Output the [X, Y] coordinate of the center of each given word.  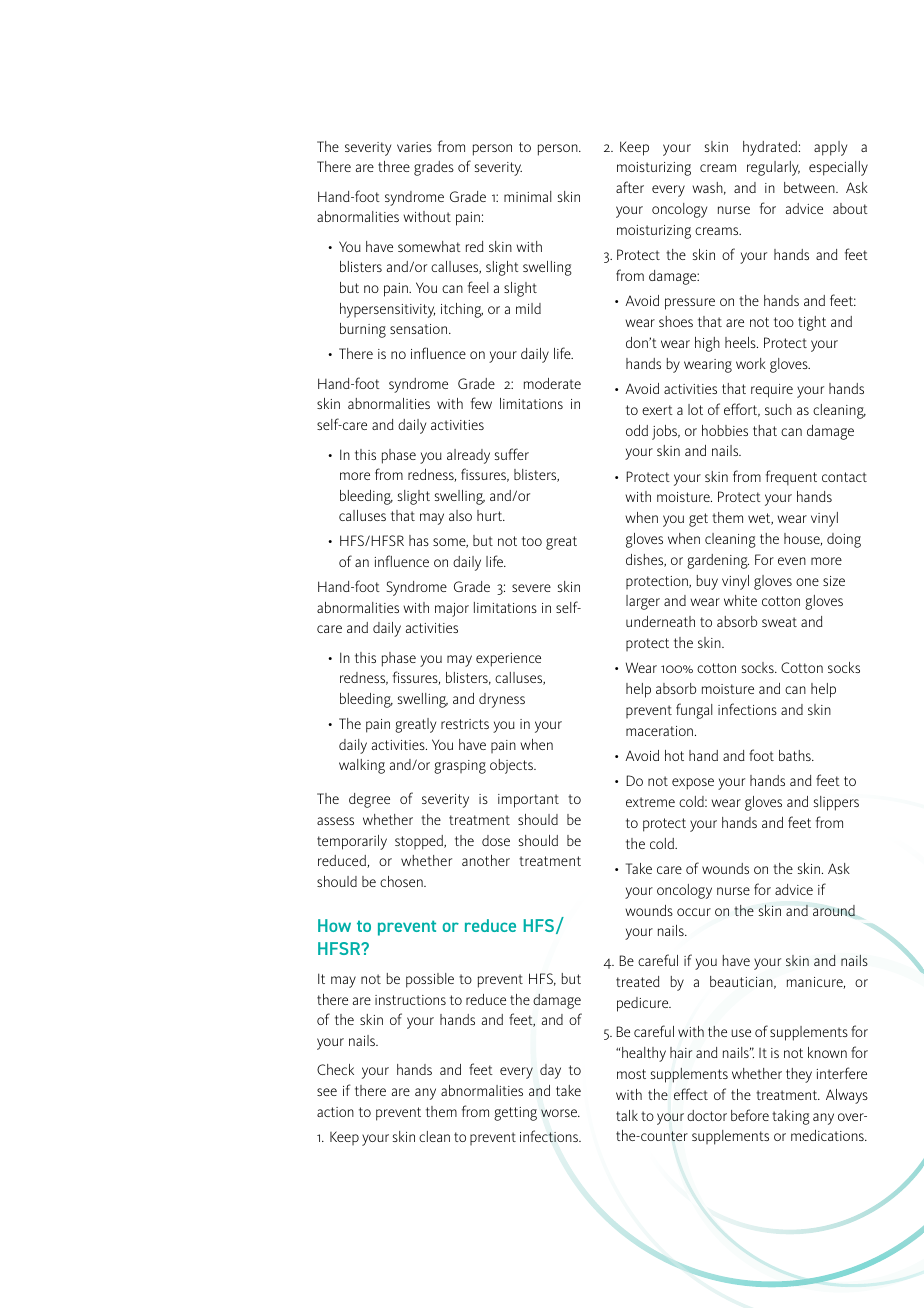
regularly [773, 168]
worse [560, 1113]
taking [791, 1117]
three [394, 166]
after [630, 187]
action [335, 1112]
